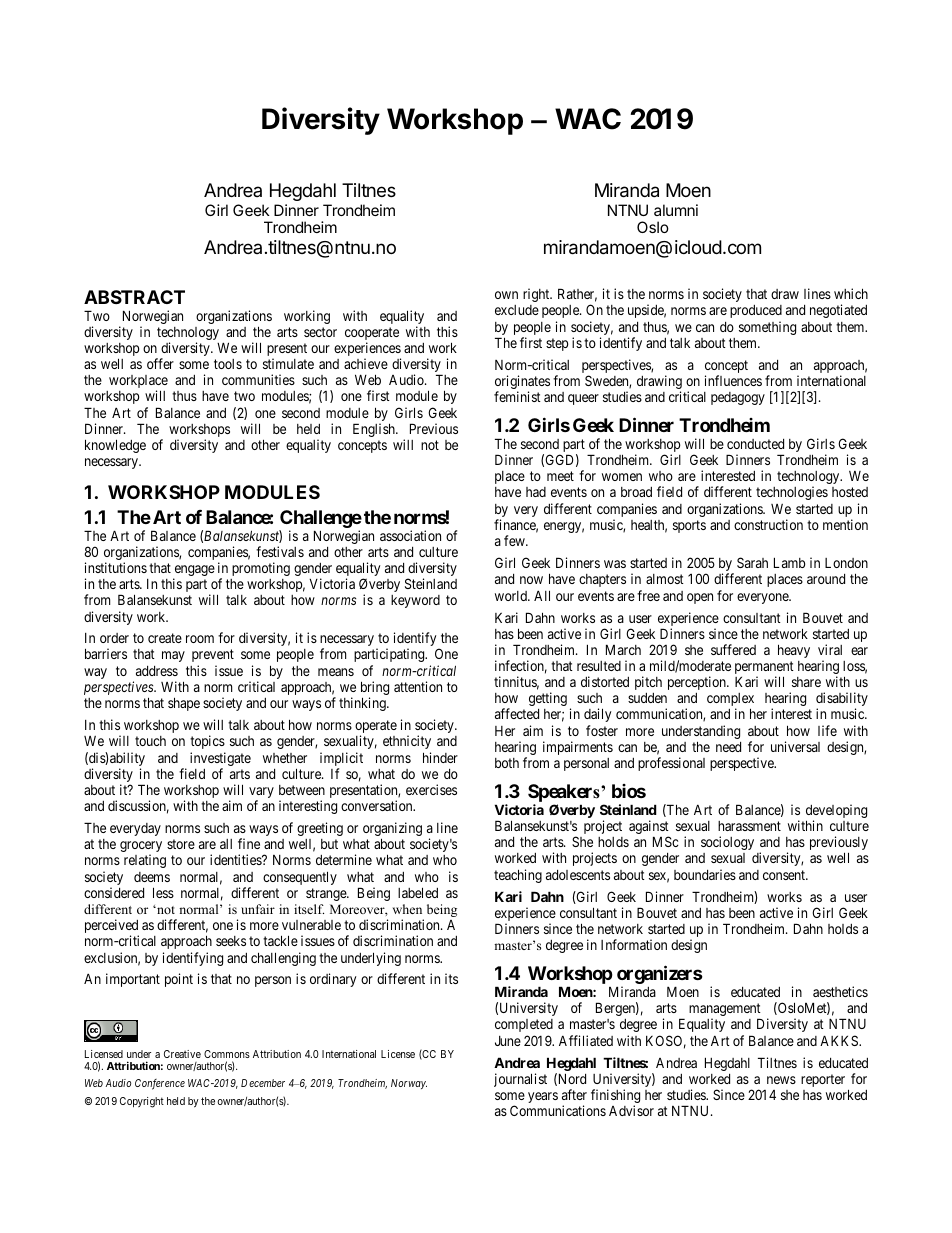 The image size is (952, 1233). I want to click on address, so click(157, 671).
